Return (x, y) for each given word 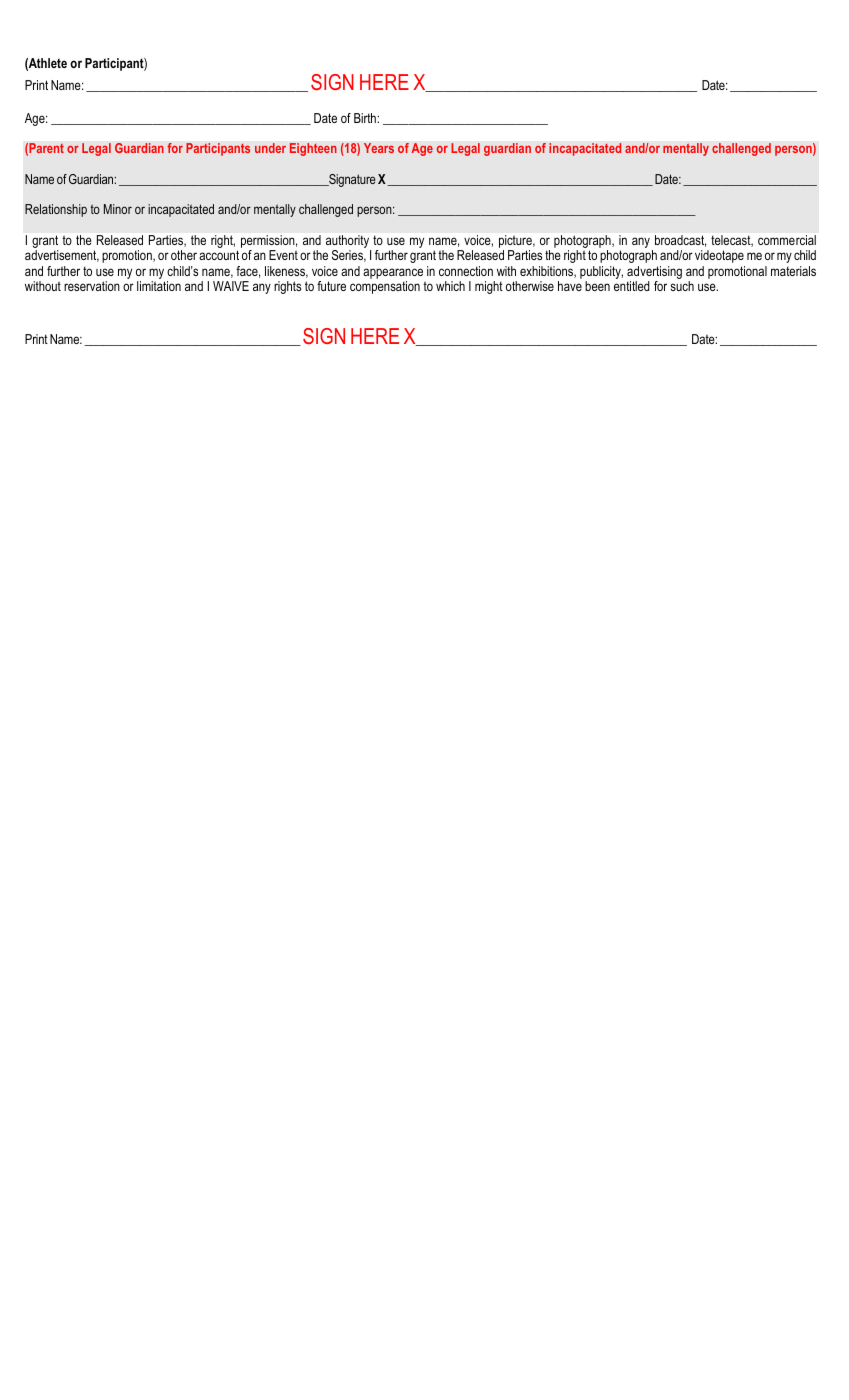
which (450, 286)
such (682, 286)
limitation (159, 286)
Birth (366, 118)
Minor (118, 209)
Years (379, 148)
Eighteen (313, 149)
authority (348, 243)
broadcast (680, 241)
